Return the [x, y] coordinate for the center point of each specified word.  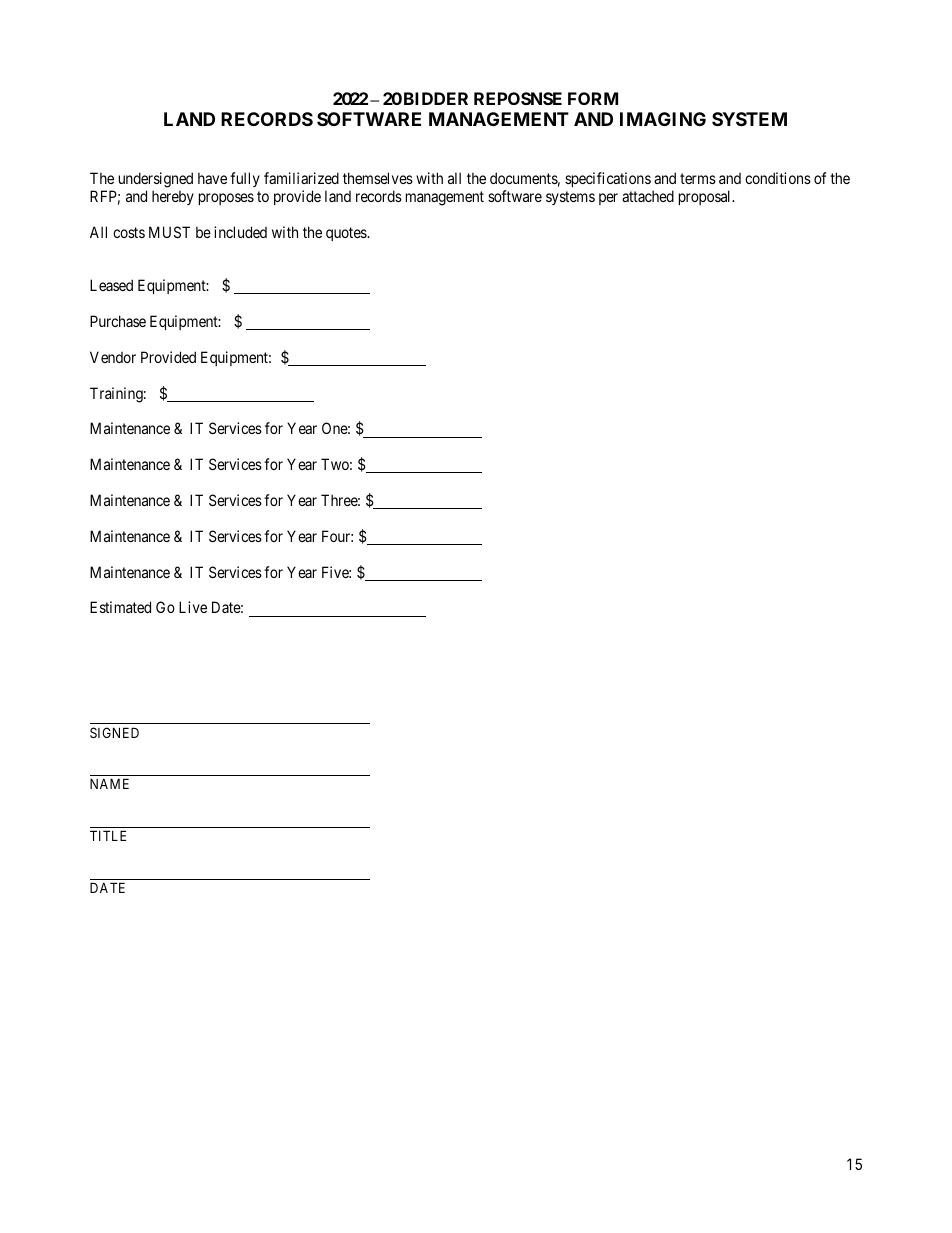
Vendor [113, 357]
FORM [593, 98]
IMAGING [663, 119]
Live [193, 607]
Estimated [120, 607]
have [212, 178]
